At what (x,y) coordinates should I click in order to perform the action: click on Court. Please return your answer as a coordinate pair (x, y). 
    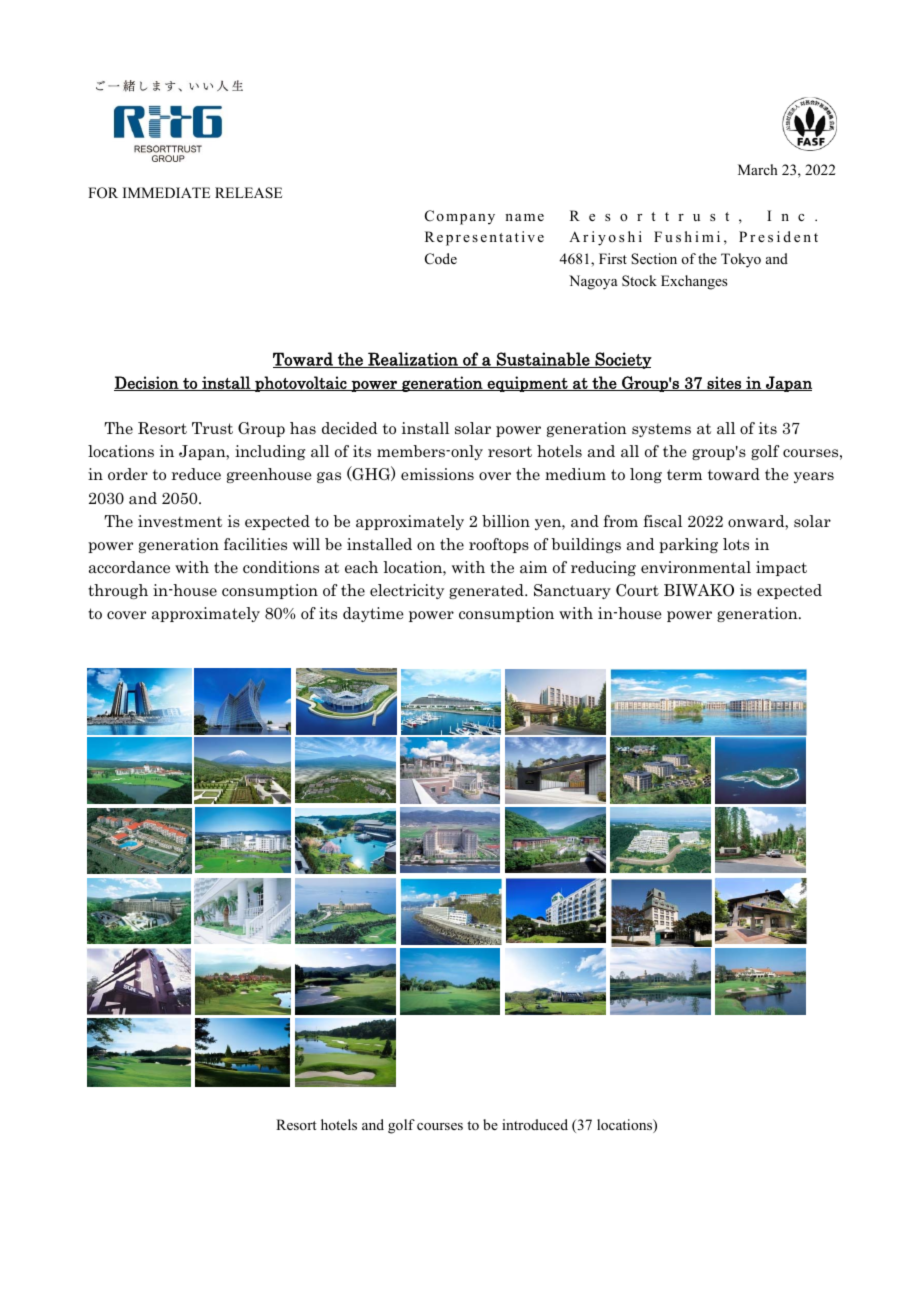
    Looking at the image, I should click on (637, 590).
